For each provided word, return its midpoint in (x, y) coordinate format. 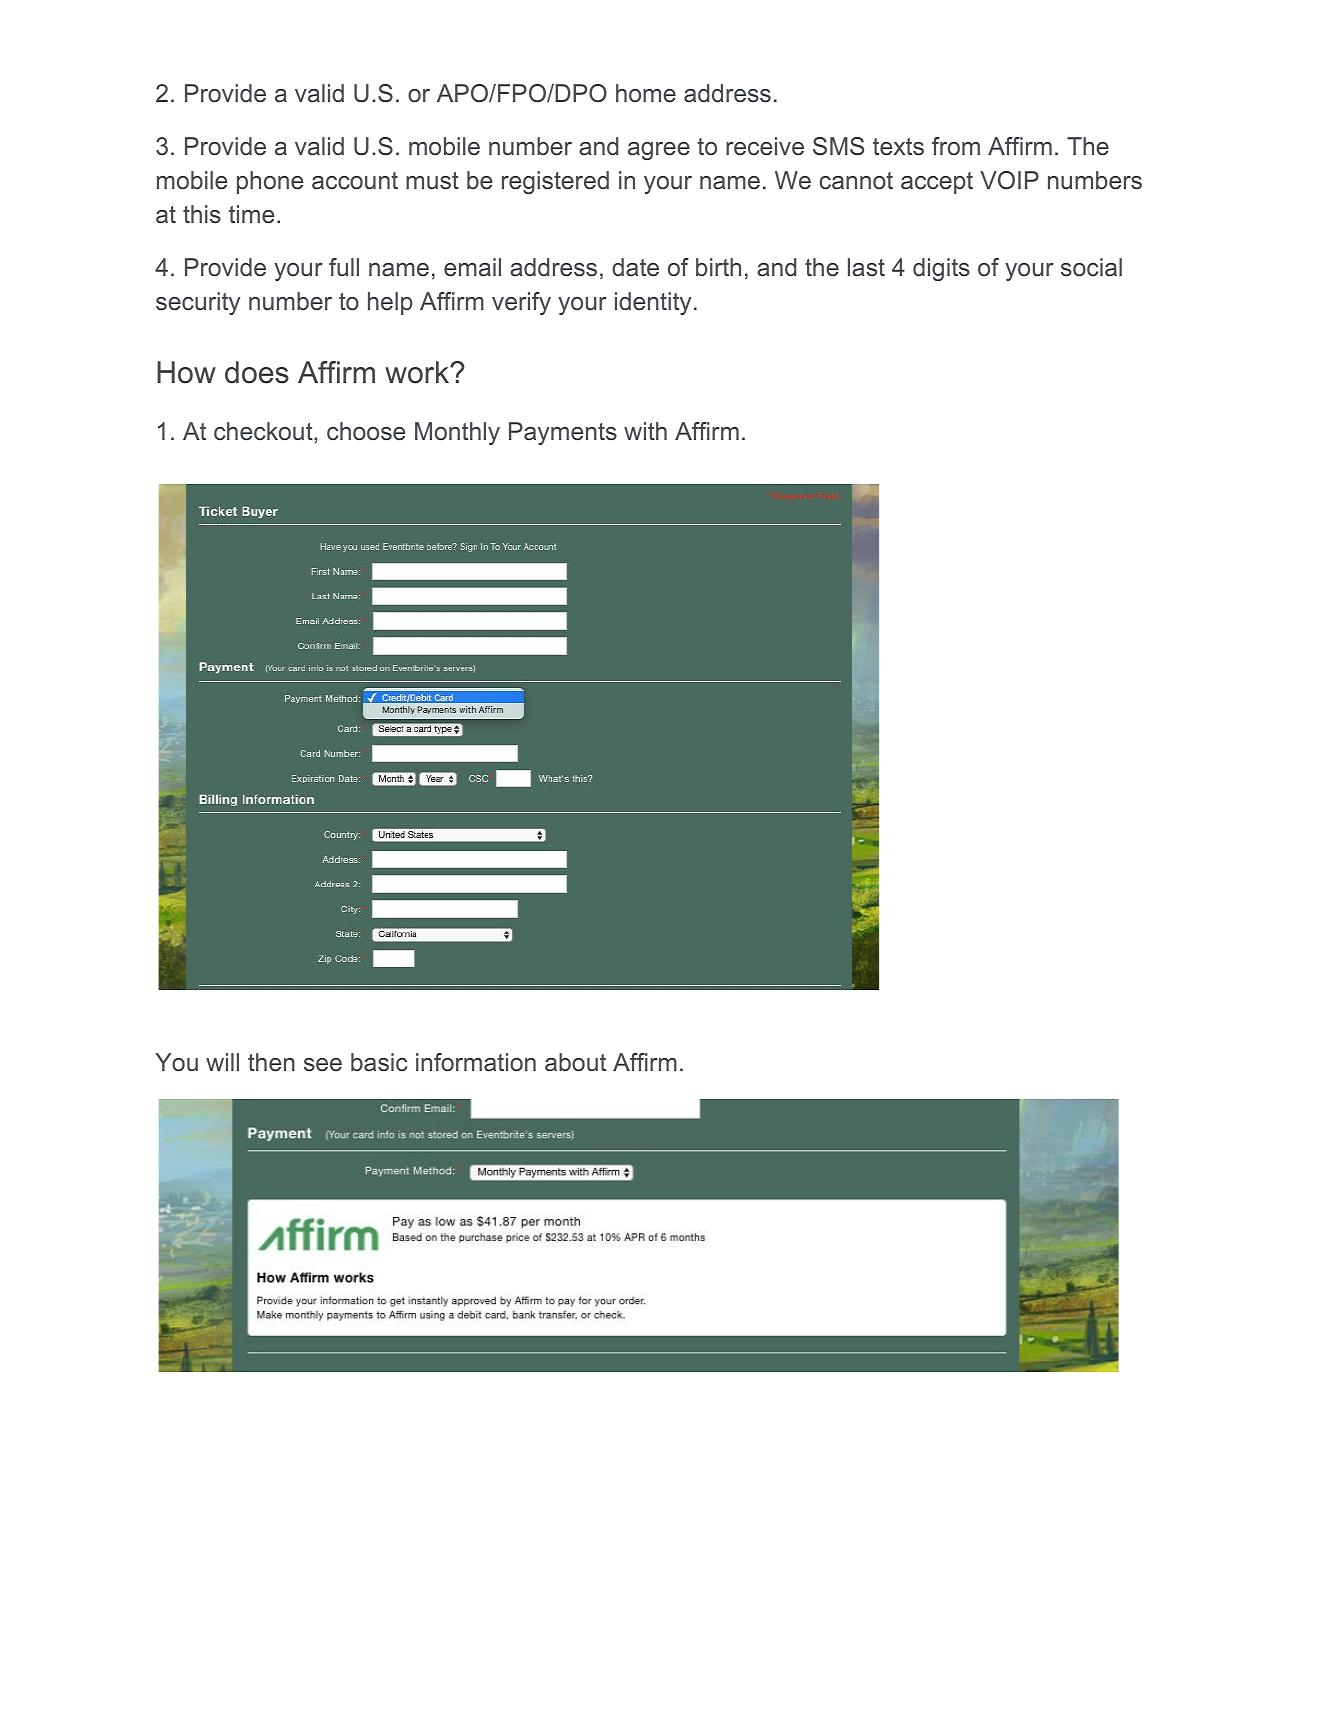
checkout (264, 431)
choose (366, 431)
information (476, 1062)
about (575, 1062)
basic (379, 1062)
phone (270, 182)
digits (941, 269)
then (271, 1062)
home (646, 93)
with (645, 431)
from (956, 146)
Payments (563, 433)
